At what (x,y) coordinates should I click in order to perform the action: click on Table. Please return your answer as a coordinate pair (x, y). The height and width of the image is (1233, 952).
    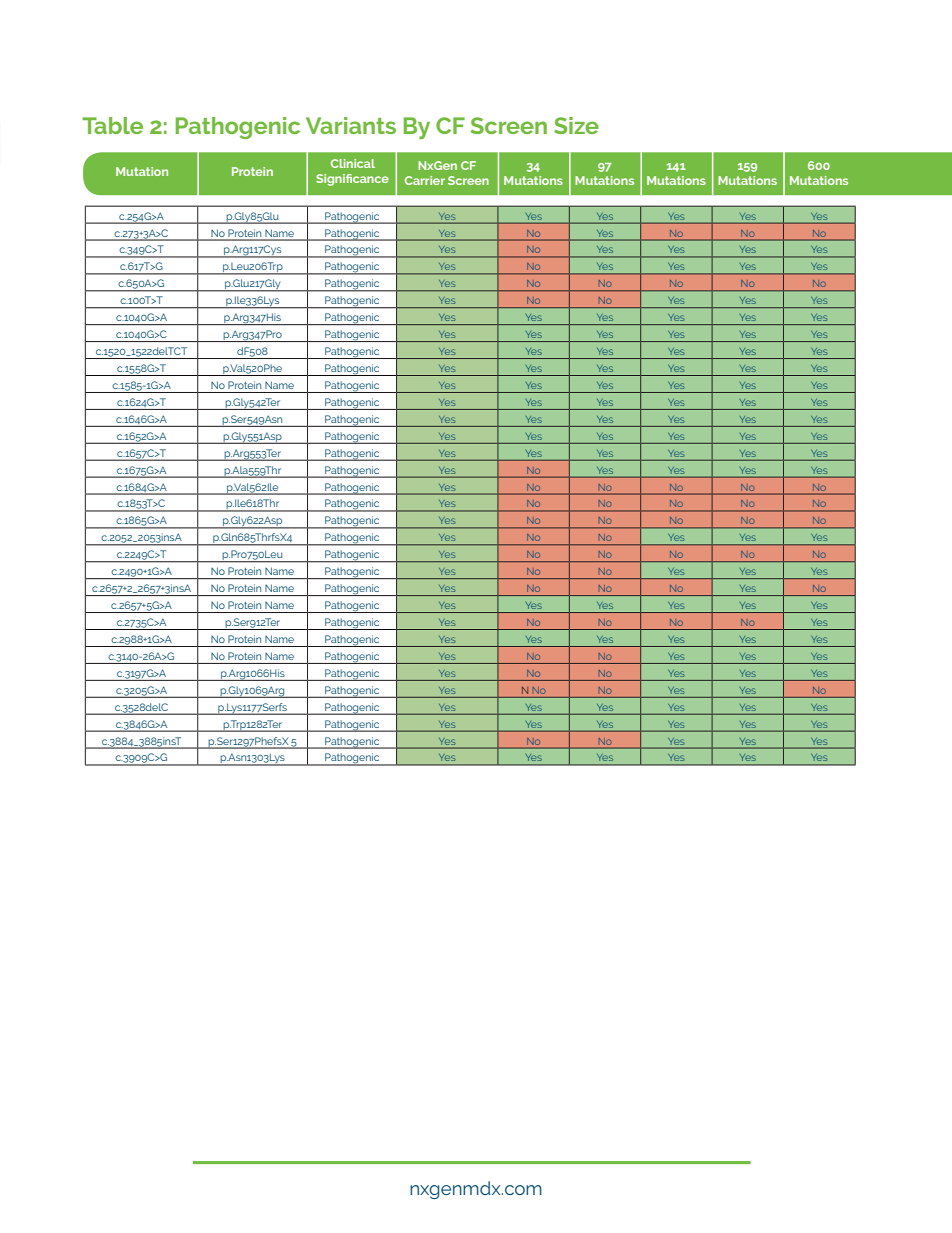
    Looking at the image, I should click on (112, 125).
